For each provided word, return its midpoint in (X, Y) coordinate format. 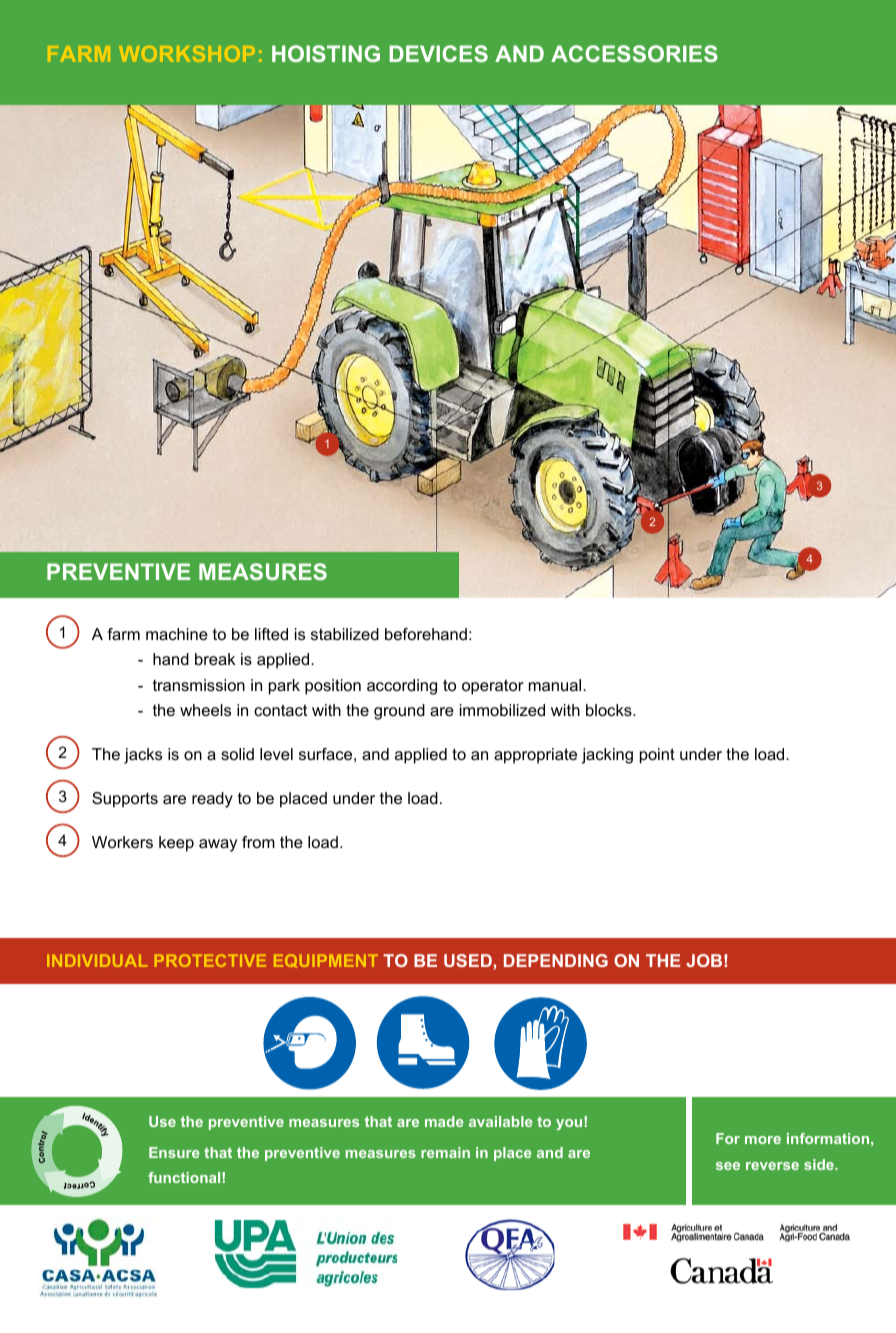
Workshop (187, 54)
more (763, 1140)
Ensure (174, 1152)
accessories (634, 53)
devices (438, 53)
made (444, 1121)
